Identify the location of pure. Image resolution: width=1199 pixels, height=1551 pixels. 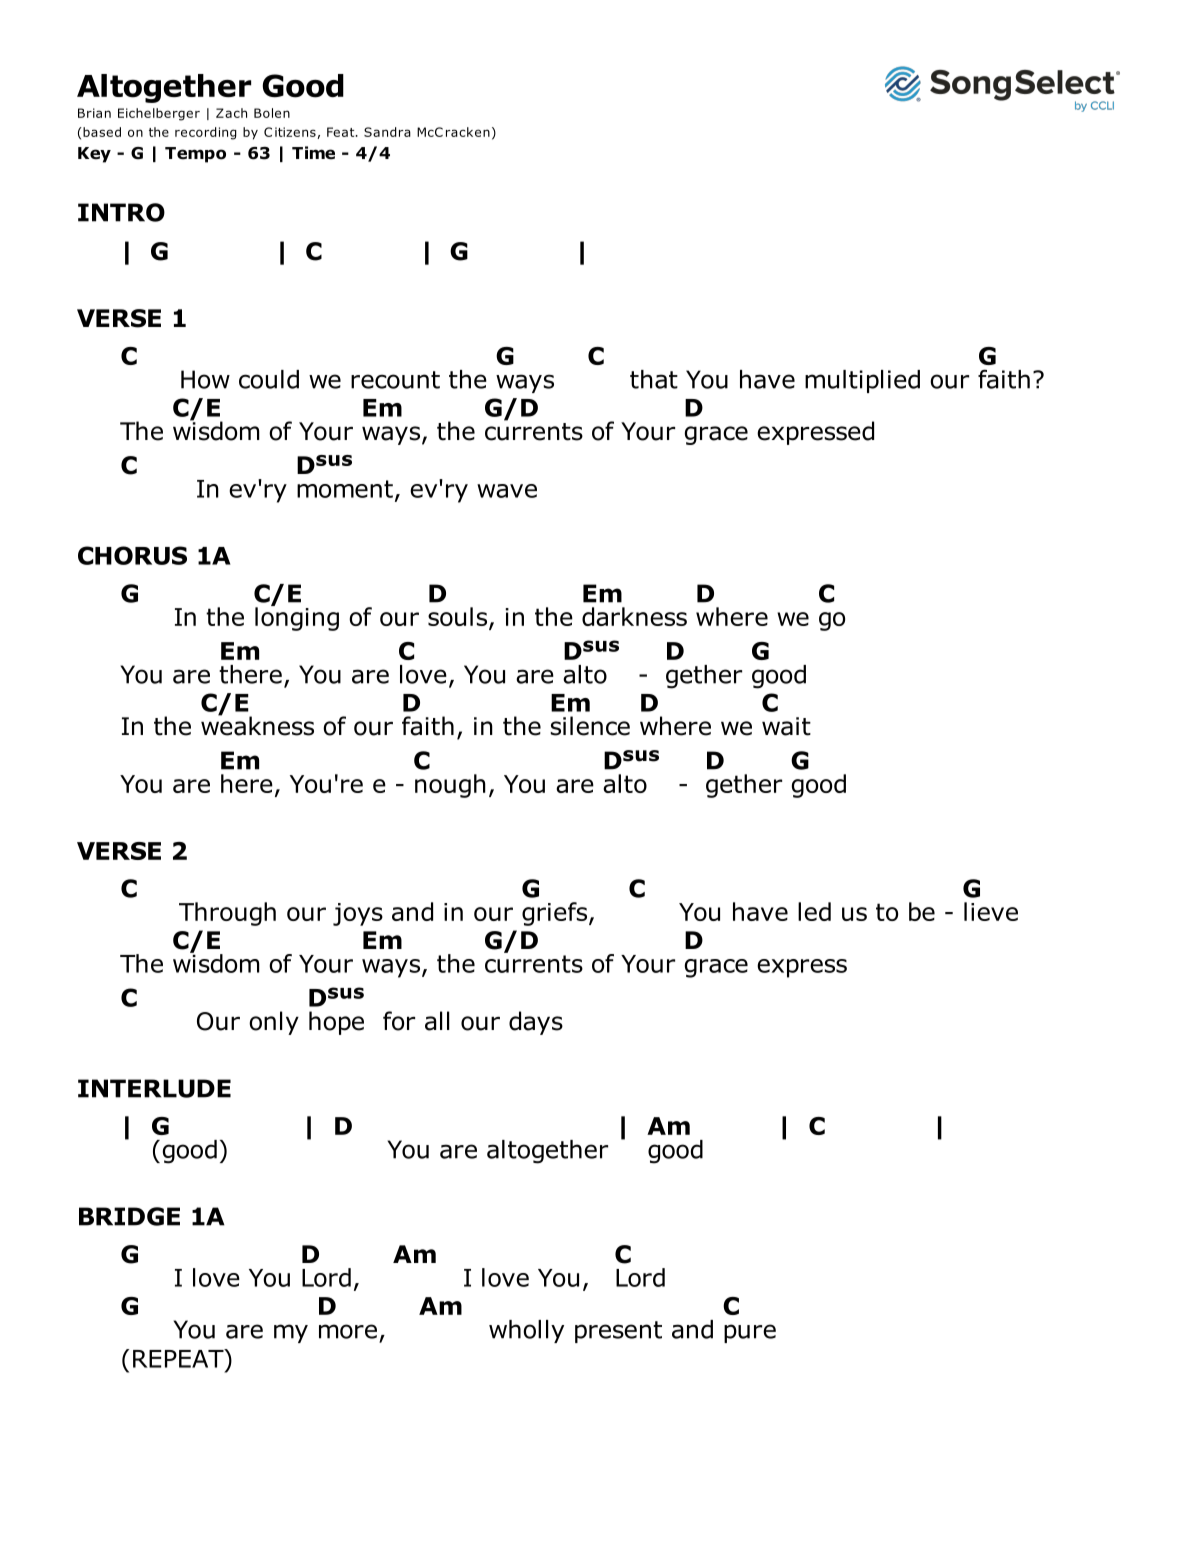
(750, 1333).
